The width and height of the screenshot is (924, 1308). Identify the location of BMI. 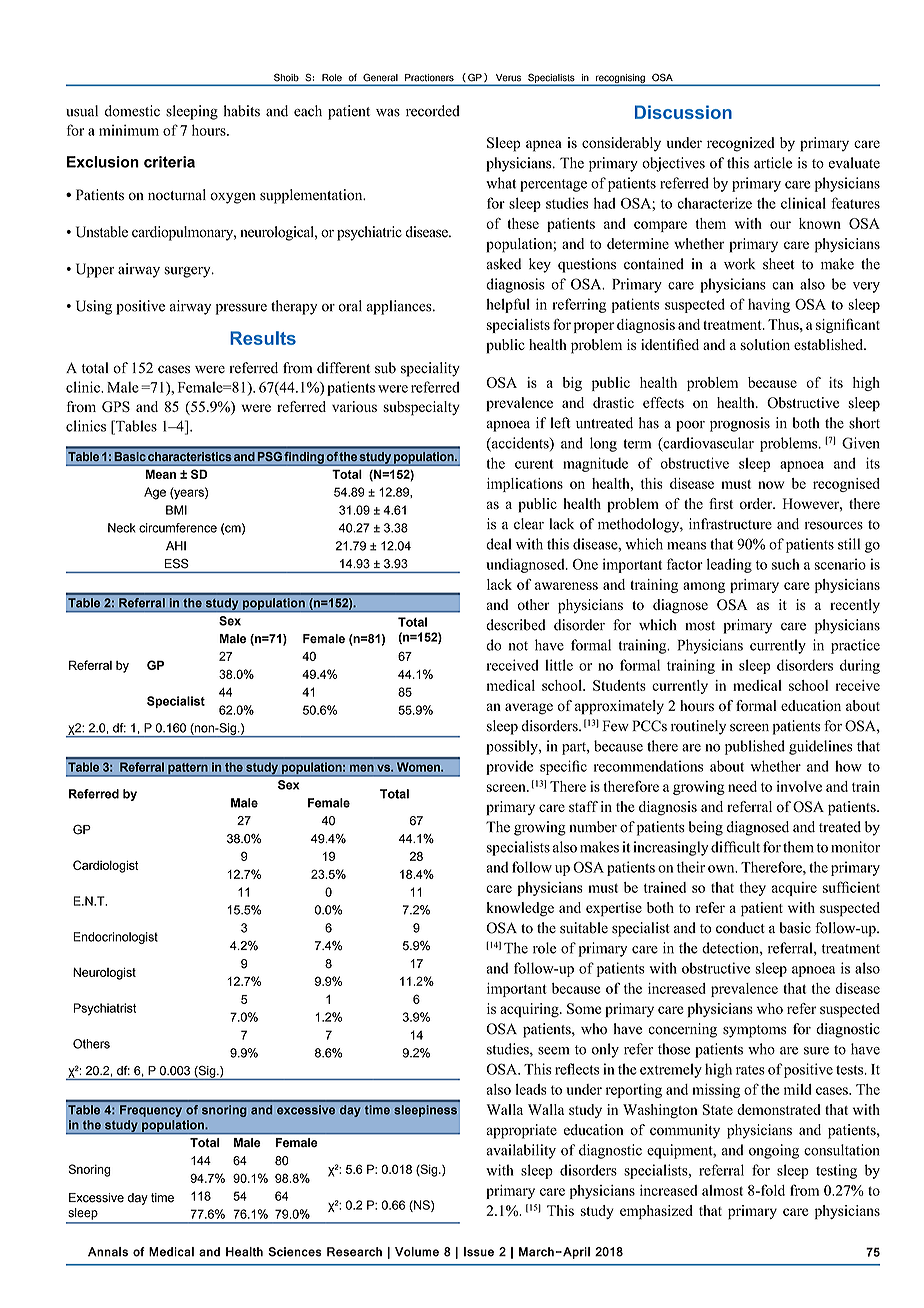
(176, 510).
